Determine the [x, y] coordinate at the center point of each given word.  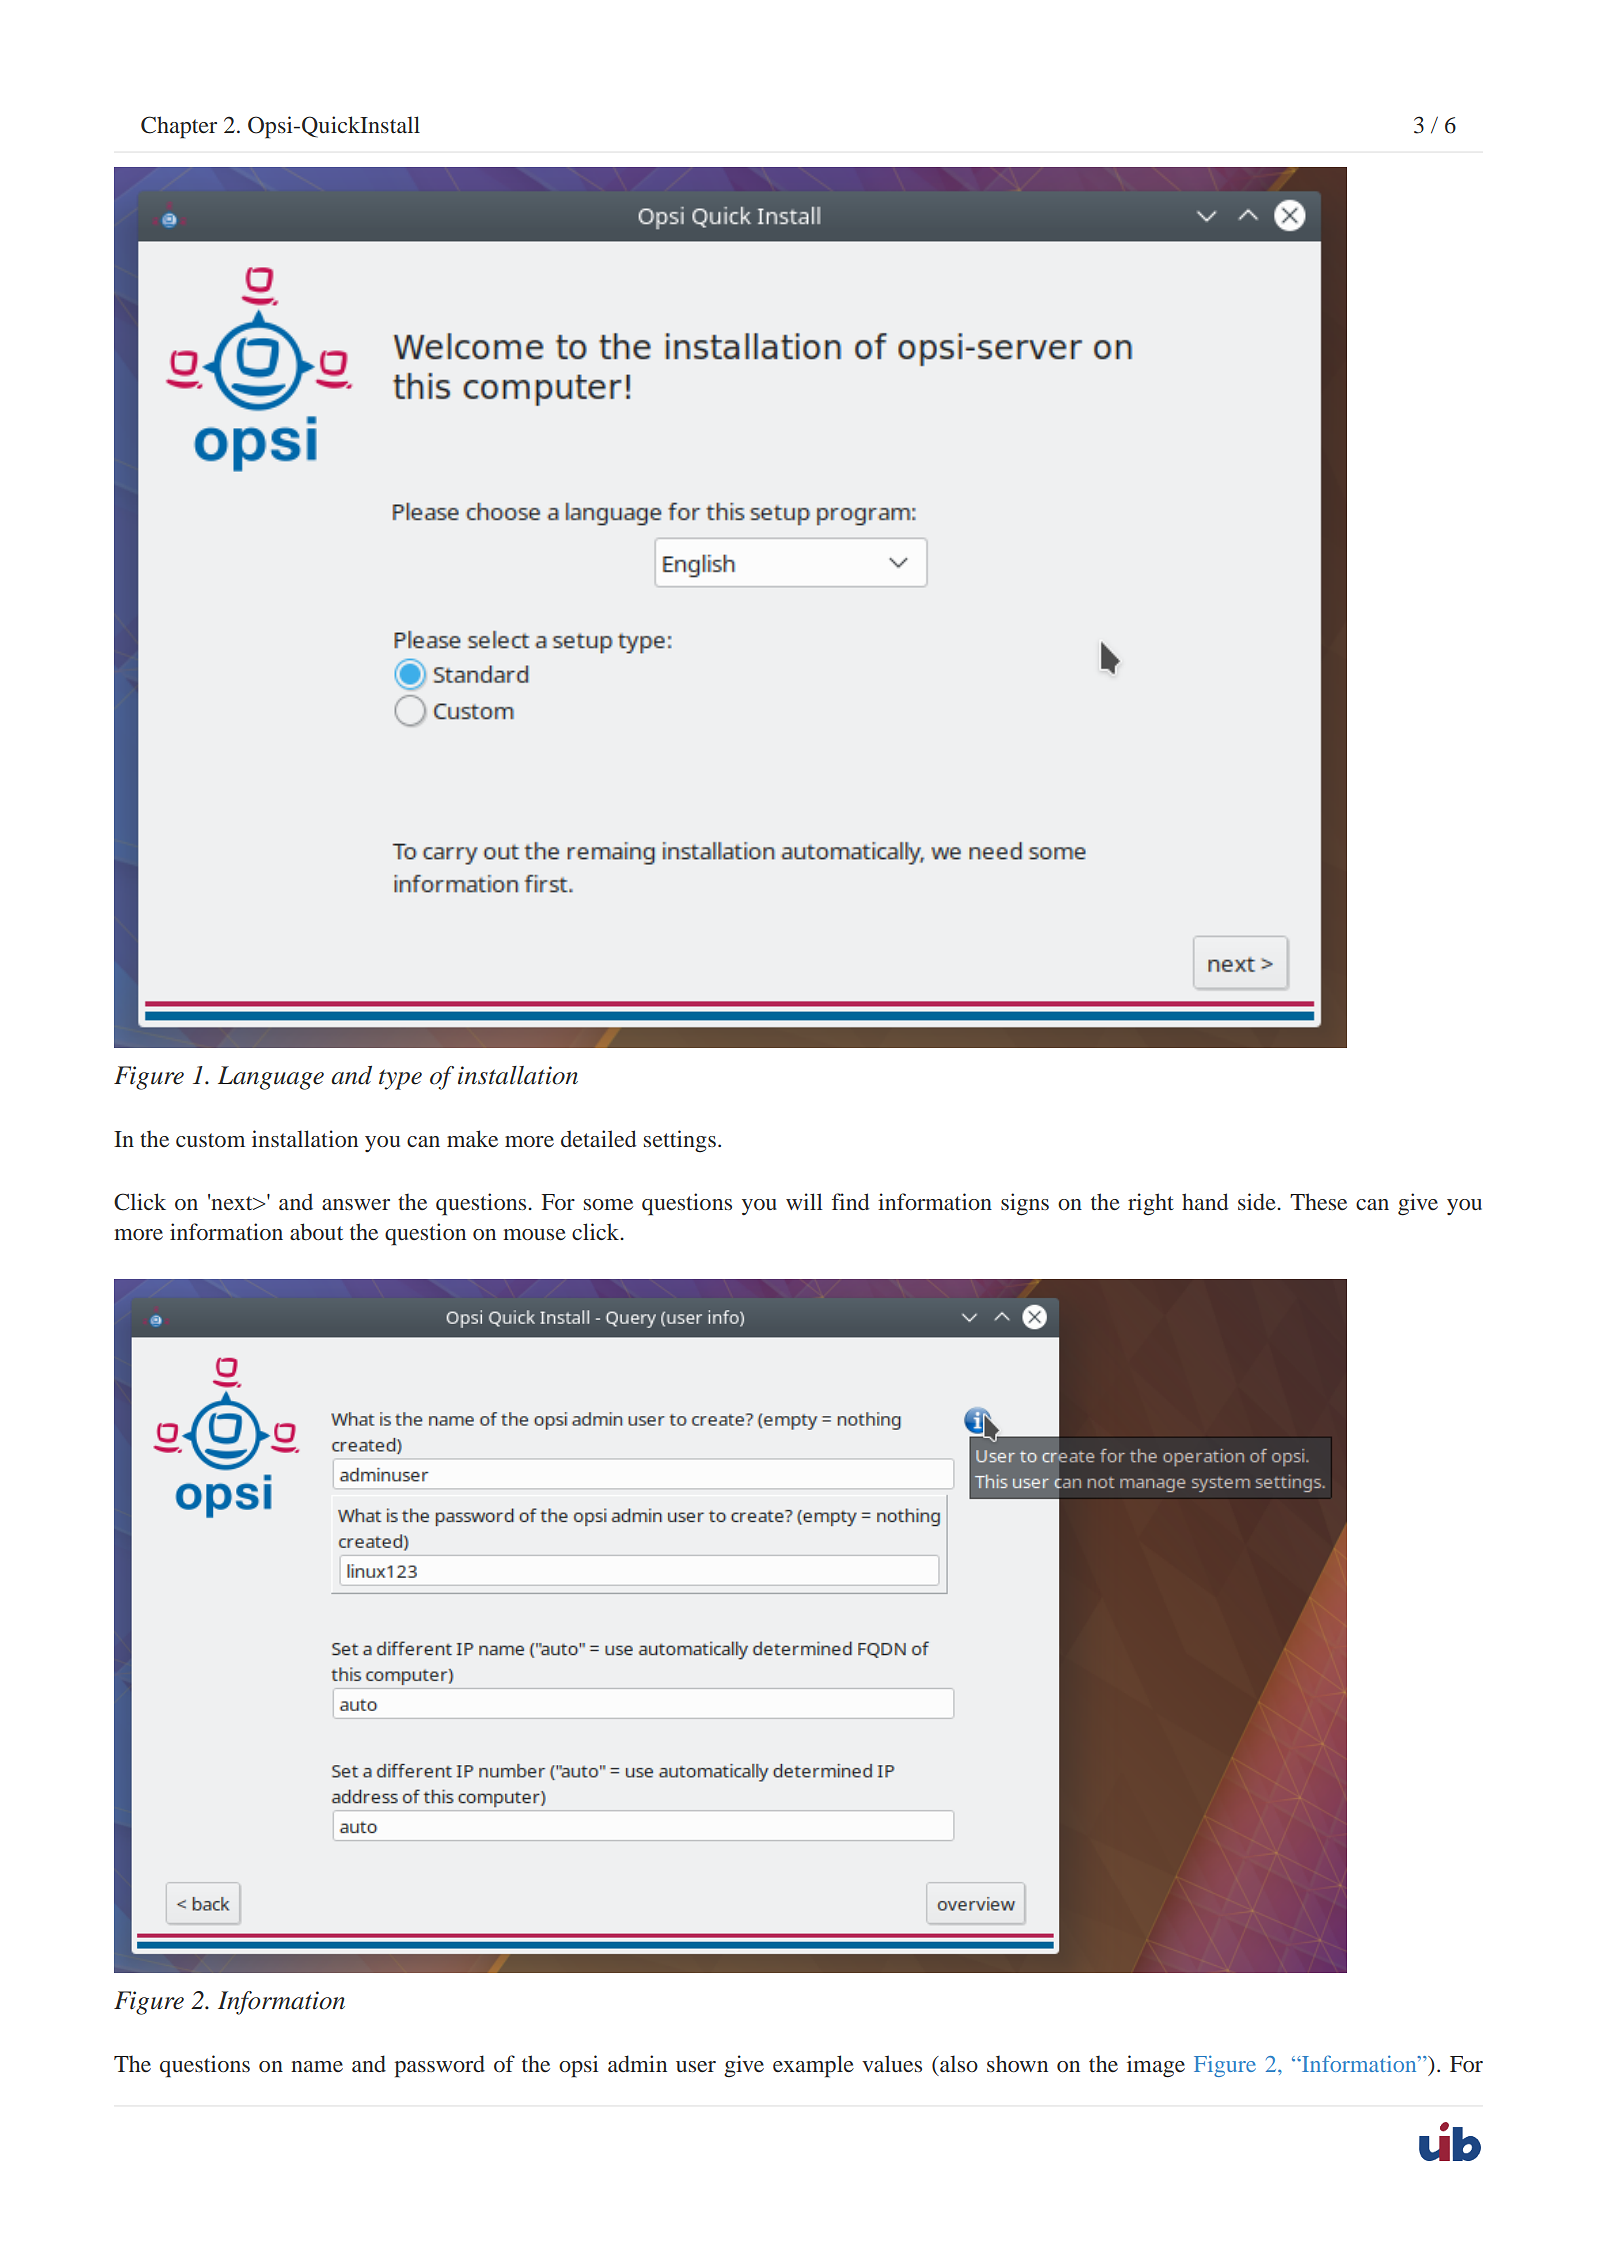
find [851, 1201]
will [804, 1201]
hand [1205, 1201]
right [1151, 1204]
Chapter [179, 127]
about [316, 1231]
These [1318, 1201]
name [317, 2066]
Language [271, 1078]
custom [210, 1140]
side [1258, 1201]
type [400, 1079]
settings [680, 1141]
